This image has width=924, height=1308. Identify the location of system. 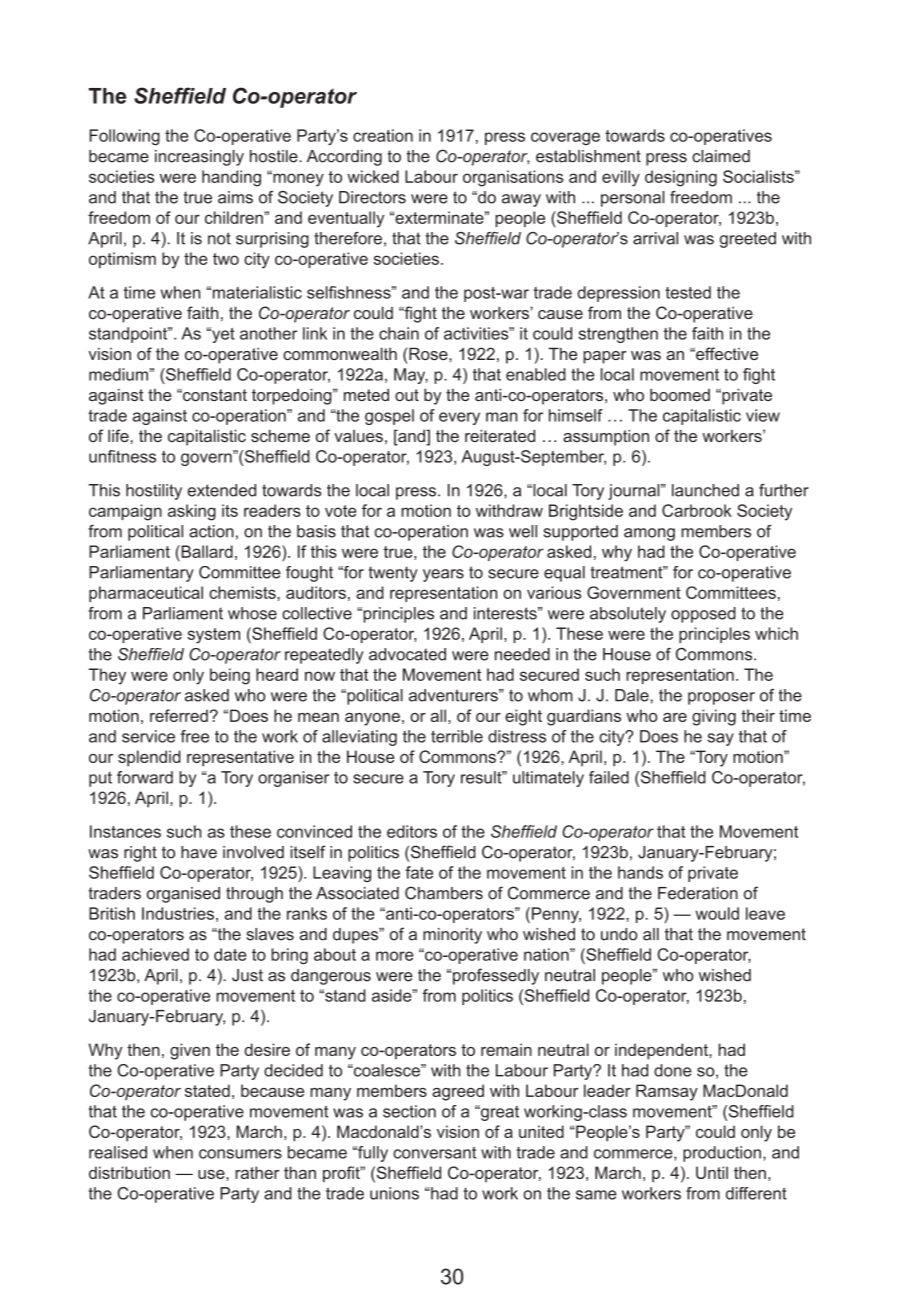
(213, 636).
